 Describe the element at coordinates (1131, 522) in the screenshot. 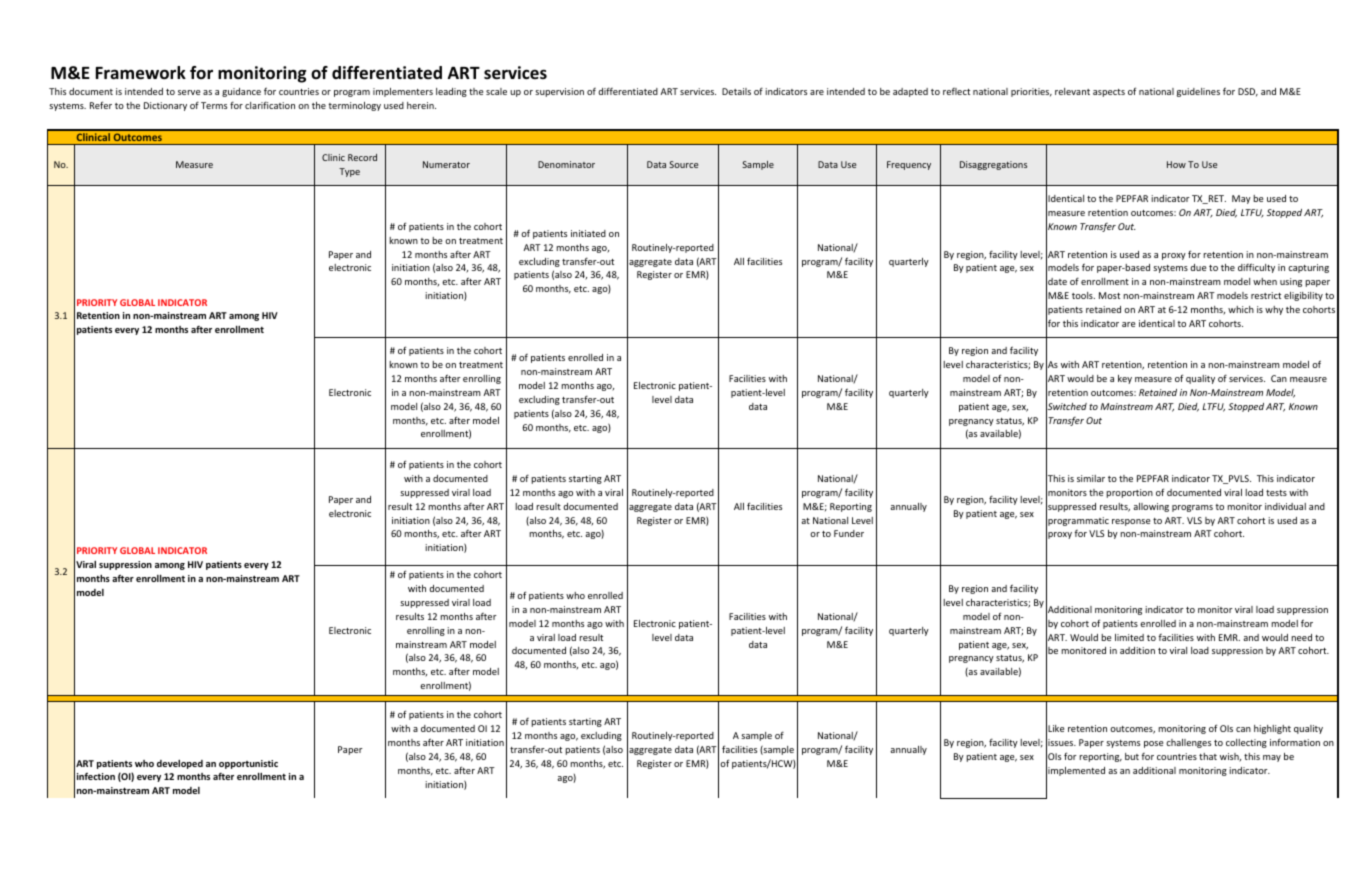

I see `response` at that location.
